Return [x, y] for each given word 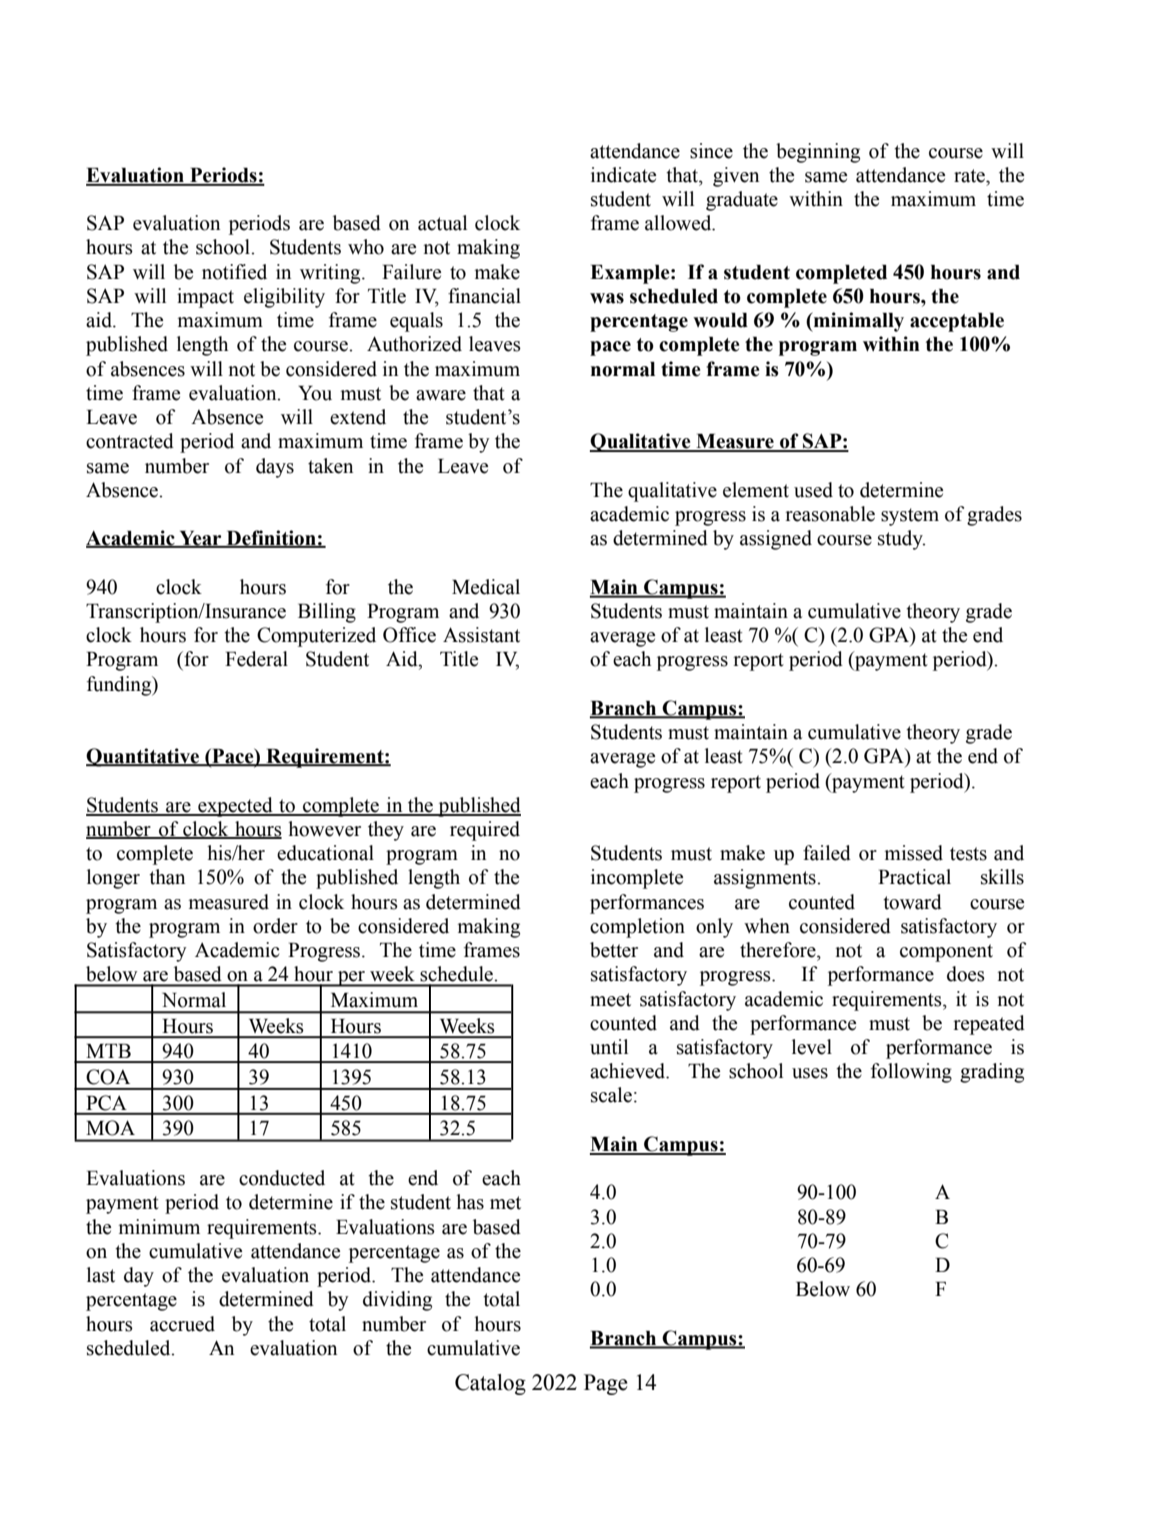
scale [611, 1095]
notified [234, 272]
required [485, 831]
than [167, 877]
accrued [182, 1324]
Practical [914, 877]
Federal [256, 659]
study [901, 540]
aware [441, 395]
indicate [623, 175]
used [813, 490]
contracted [130, 441]
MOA [110, 1128]
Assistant [481, 635]
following [911, 1073]
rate [970, 176]
